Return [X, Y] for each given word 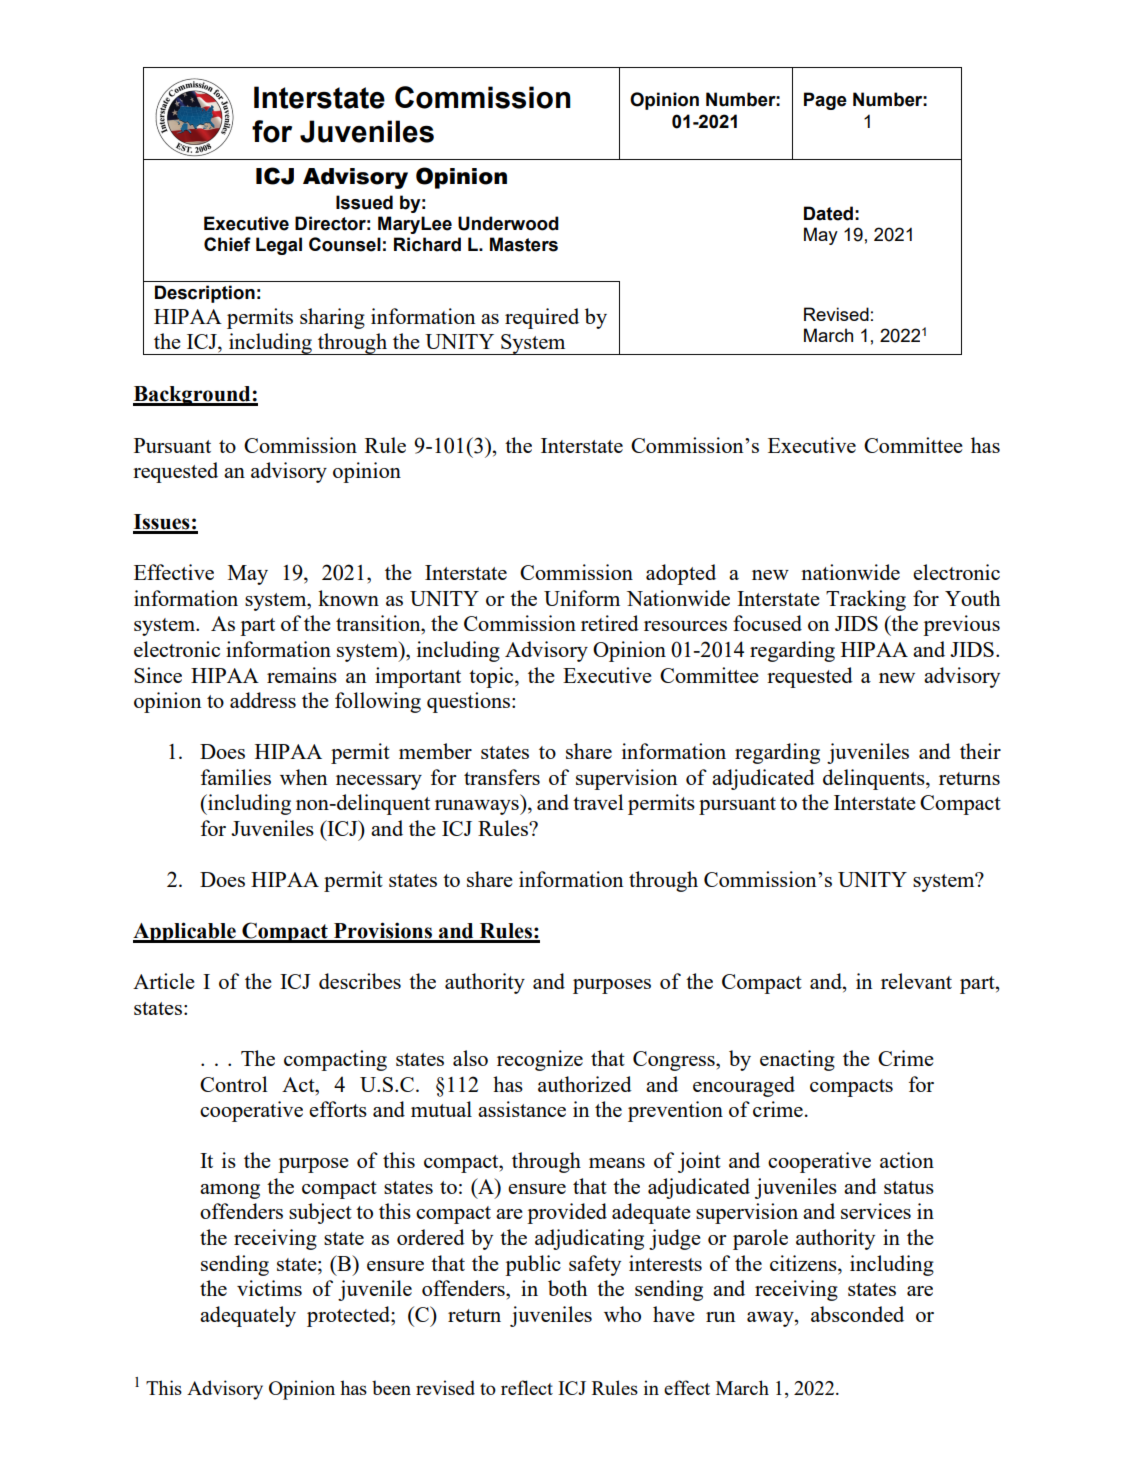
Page [825, 101]
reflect [527, 1387]
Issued [364, 202]
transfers [502, 777]
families [236, 777]
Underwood [508, 223]
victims [269, 1288]
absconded [857, 1314]
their [980, 751]
